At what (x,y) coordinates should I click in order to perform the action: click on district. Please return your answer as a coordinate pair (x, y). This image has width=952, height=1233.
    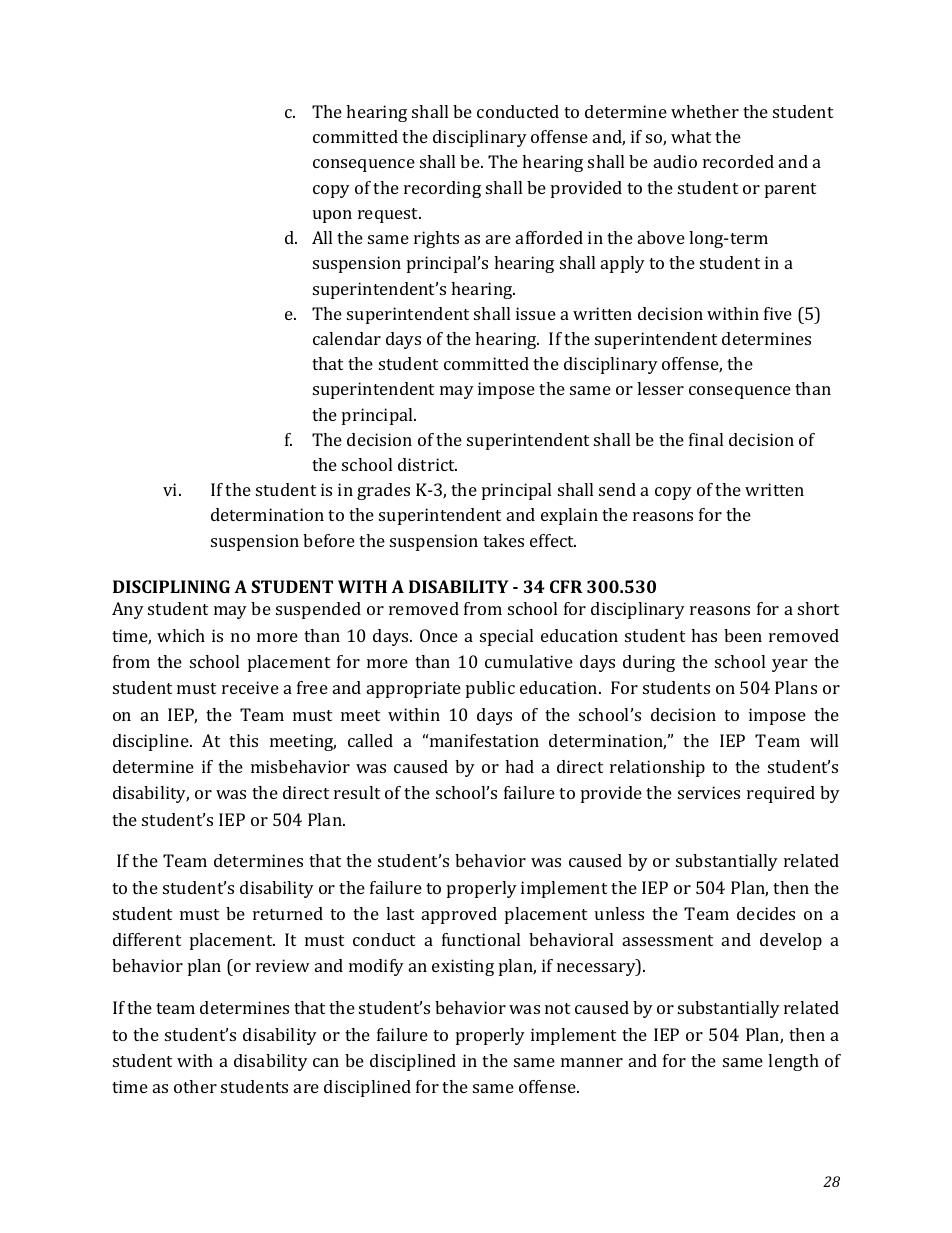
    Looking at the image, I should click on (427, 464).
